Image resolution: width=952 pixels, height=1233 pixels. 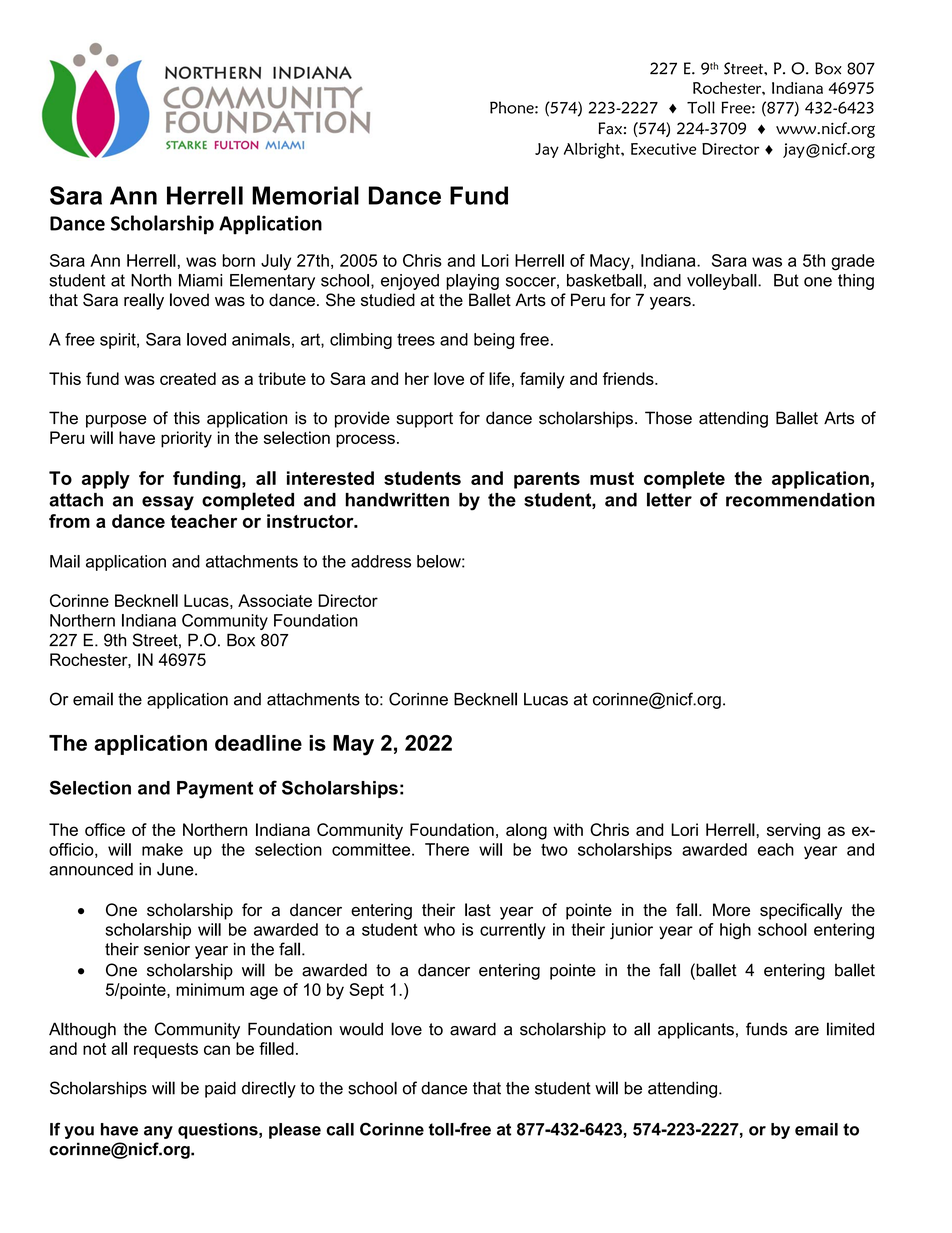 What do you see at coordinates (668, 418) in the page?
I see `Those` at bounding box center [668, 418].
